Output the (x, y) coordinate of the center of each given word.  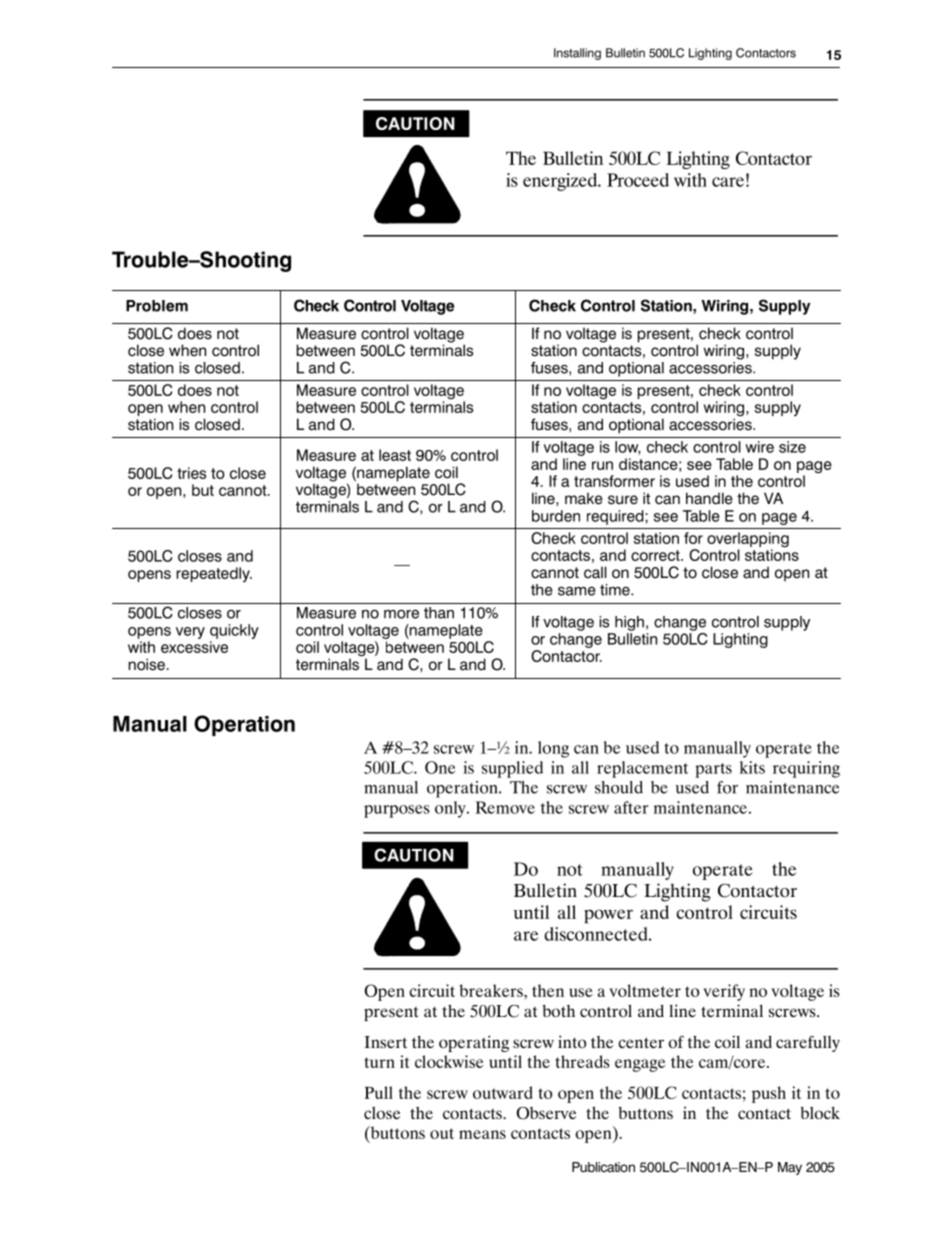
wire (759, 447)
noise (146, 664)
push (769, 1094)
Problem (157, 306)
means (482, 1134)
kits (752, 767)
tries (191, 473)
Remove (505, 807)
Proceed (638, 180)
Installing (577, 54)
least (395, 455)
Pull (378, 1092)
